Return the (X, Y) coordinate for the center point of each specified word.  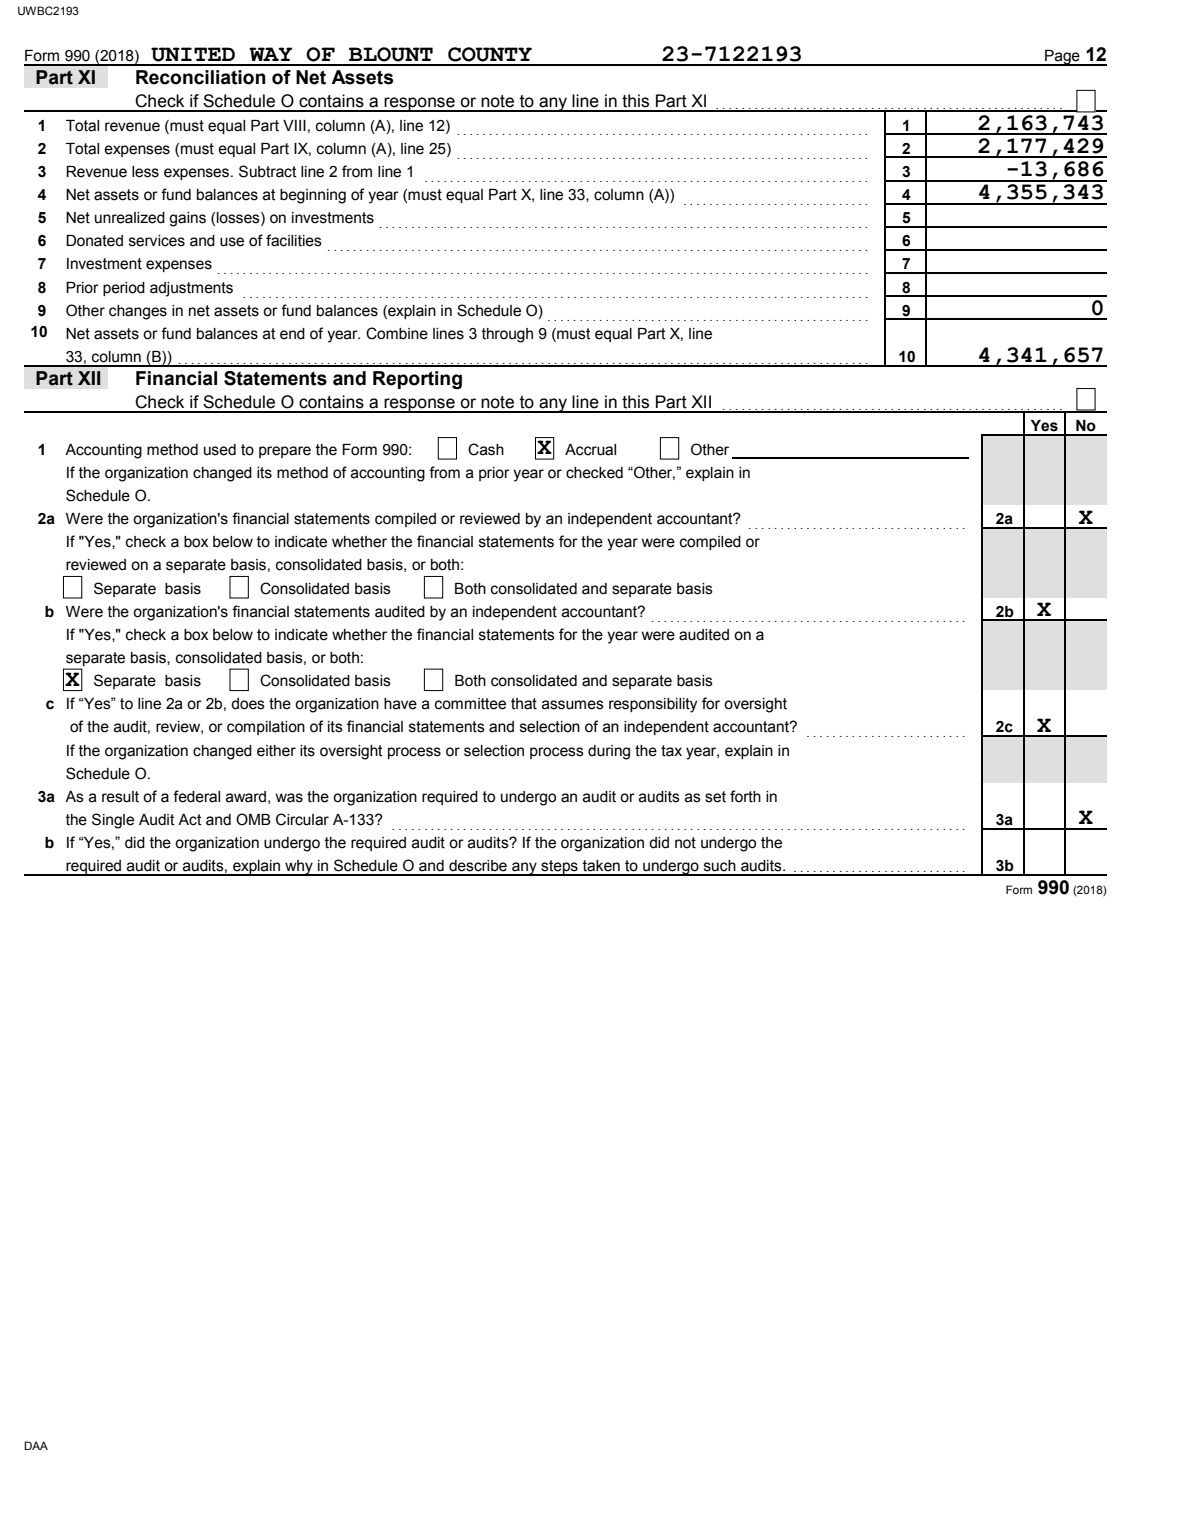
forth (745, 796)
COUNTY (490, 54)
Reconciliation (201, 77)
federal (196, 796)
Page (1062, 58)
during (609, 752)
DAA (36, 1445)
